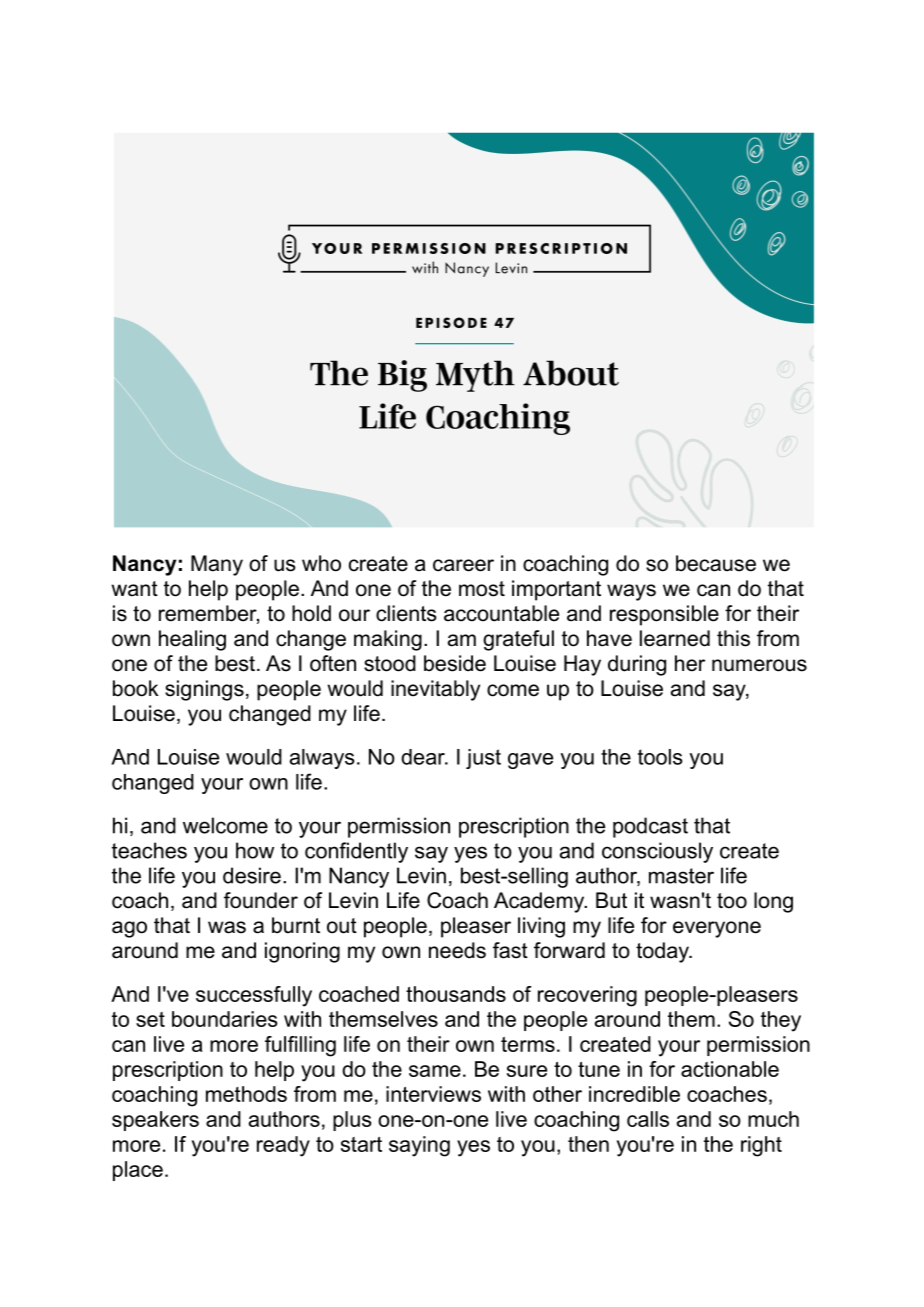 The height and width of the image is (1307, 924). What do you see at coordinates (681, 876) in the image?
I see `master` at bounding box center [681, 876].
